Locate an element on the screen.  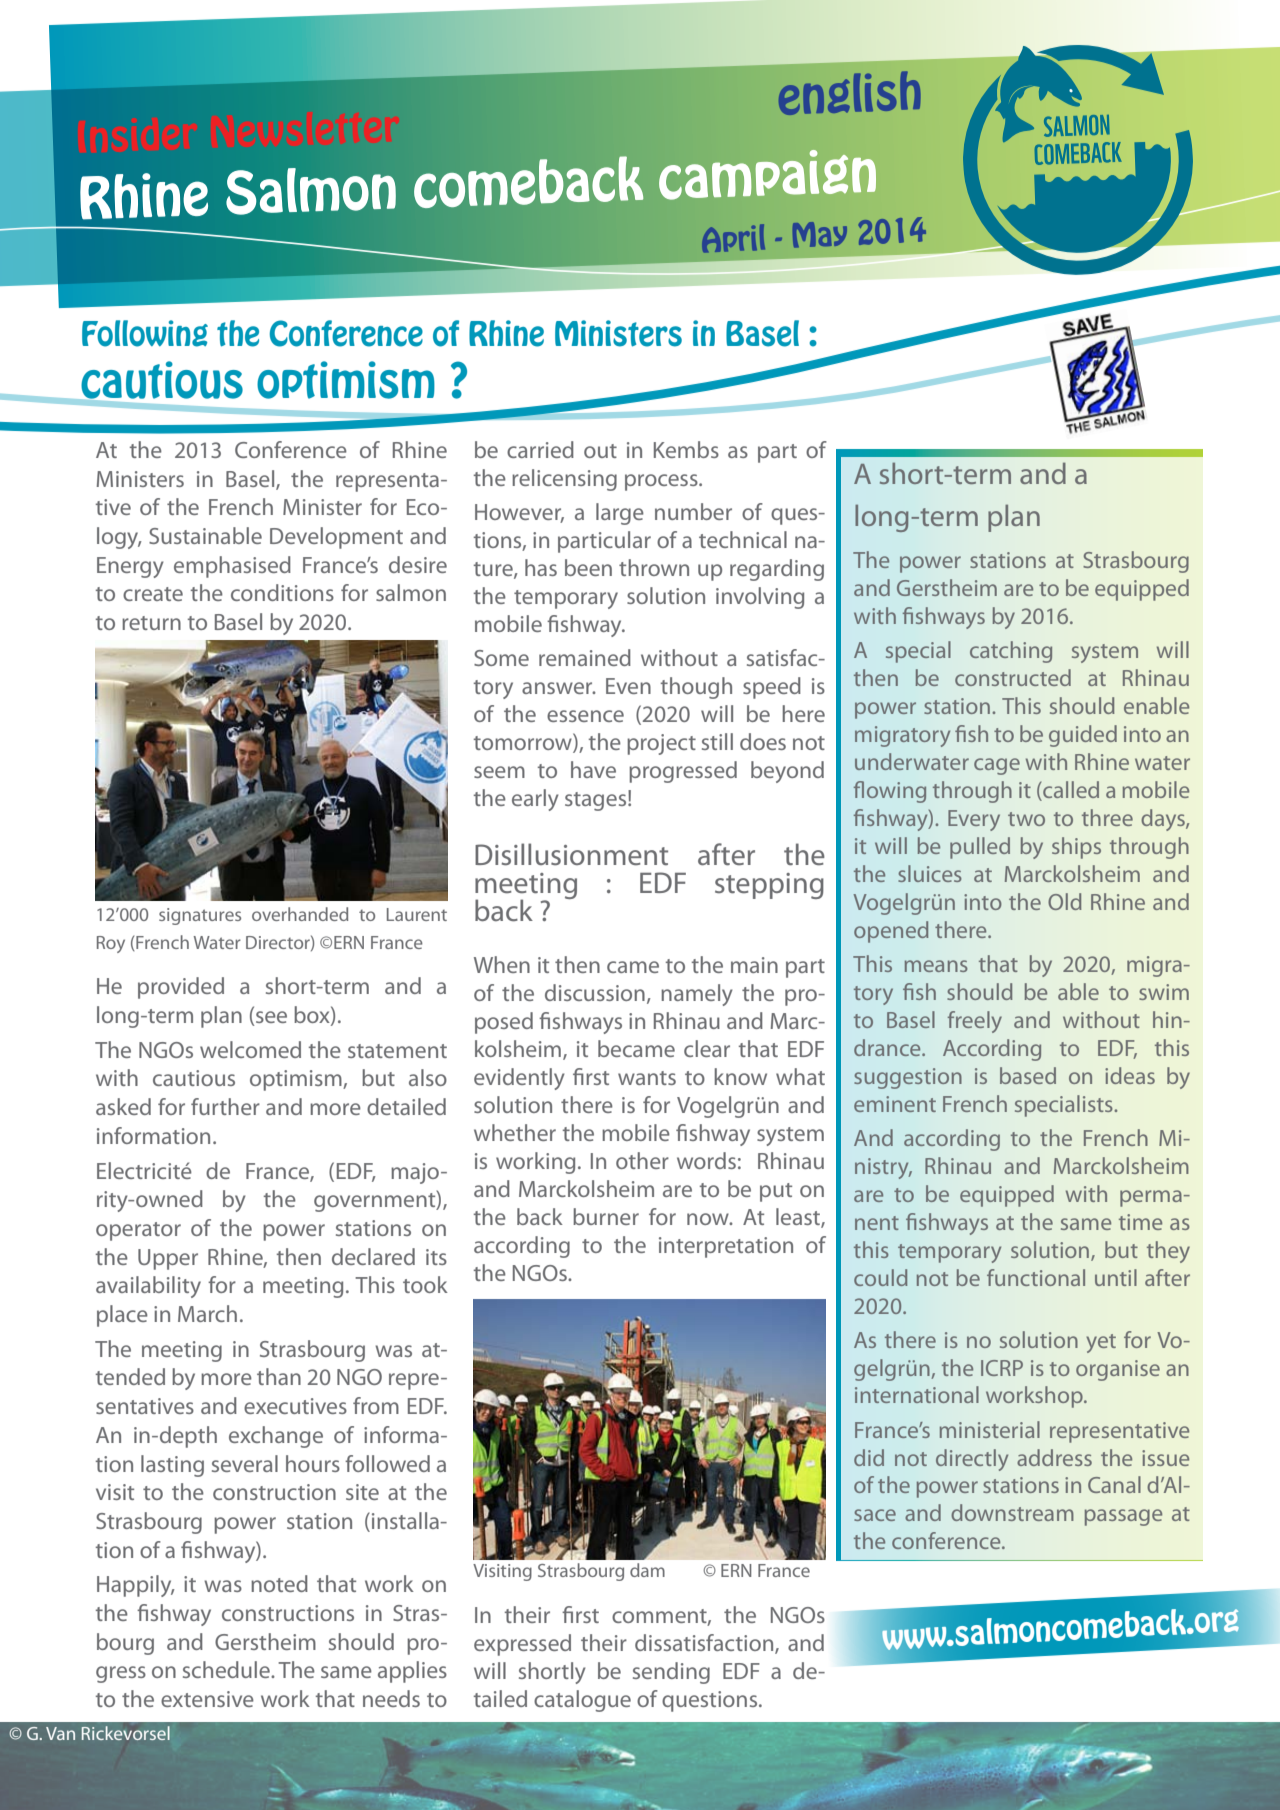
until is located at coordinates (1116, 1277).
